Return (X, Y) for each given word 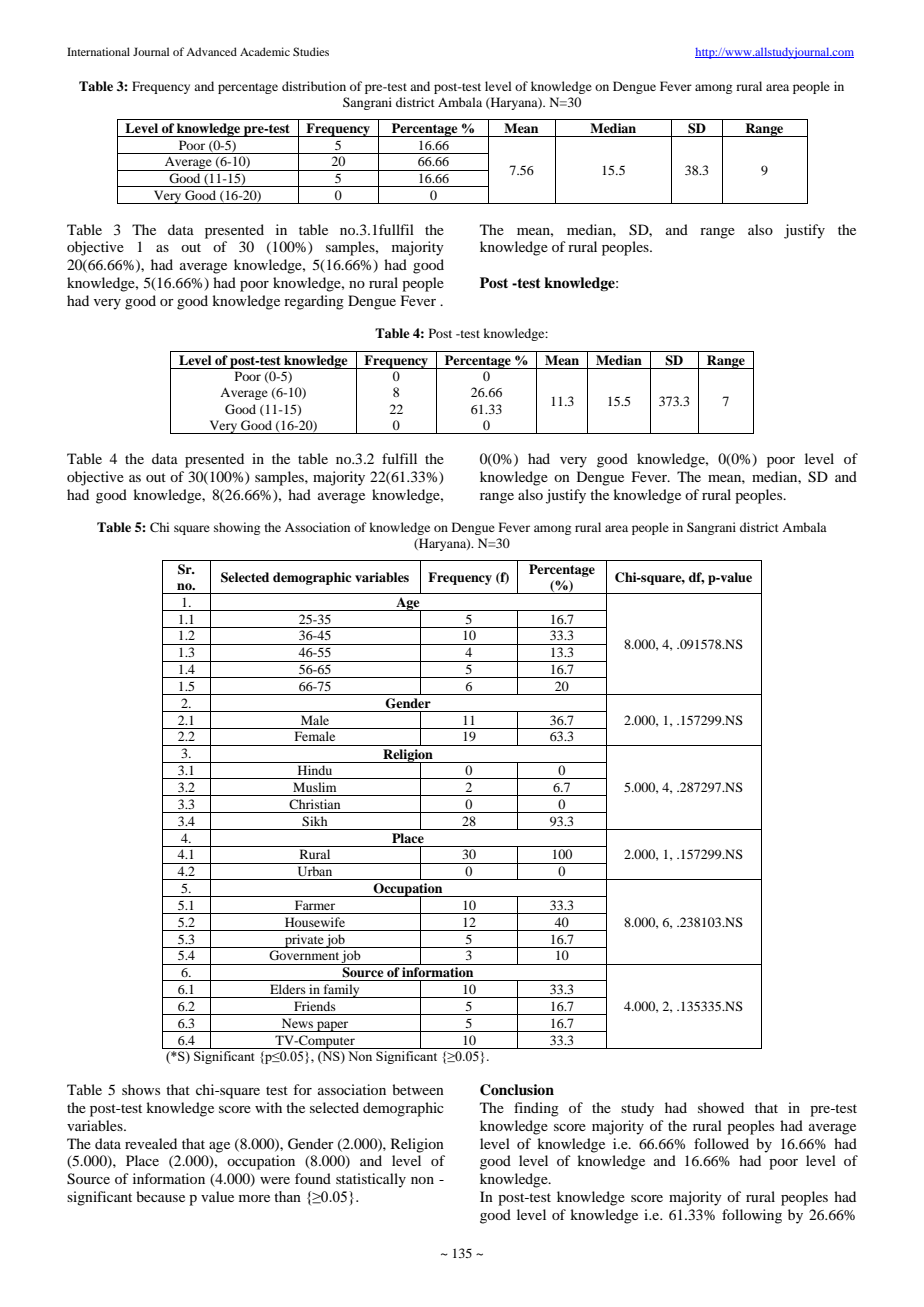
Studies (311, 51)
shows (141, 1089)
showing (237, 528)
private (304, 941)
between (418, 1089)
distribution (314, 86)
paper (333, 1026)
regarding (314, 302)
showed (721, 1107)
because (160, 1196)
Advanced (211, 51)
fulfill (399, 458)
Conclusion (517, 1090)
